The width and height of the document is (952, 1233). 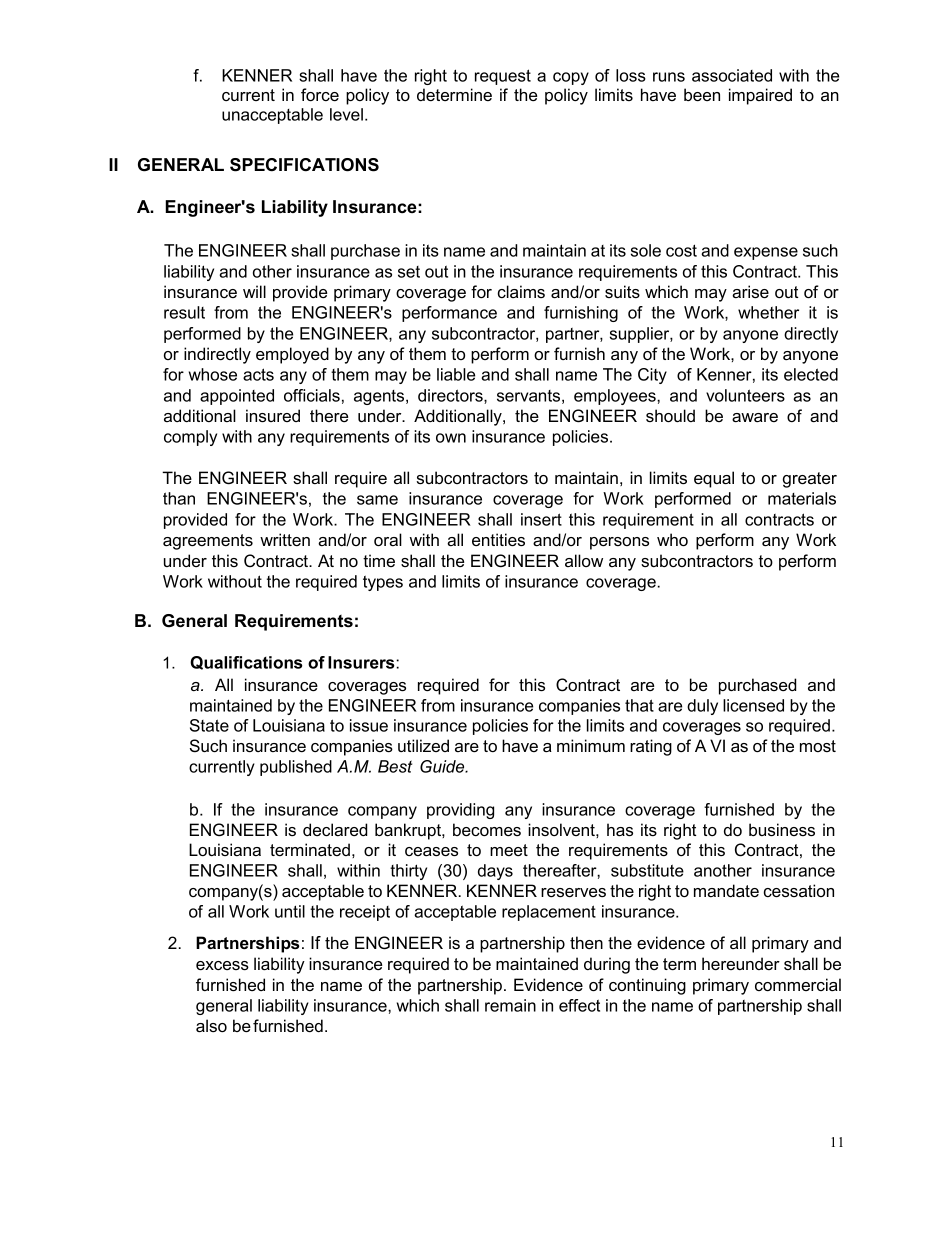 What do you see at coordinates (498, 539) in the document?
I see `entities` at bounding box center [498, 539].
